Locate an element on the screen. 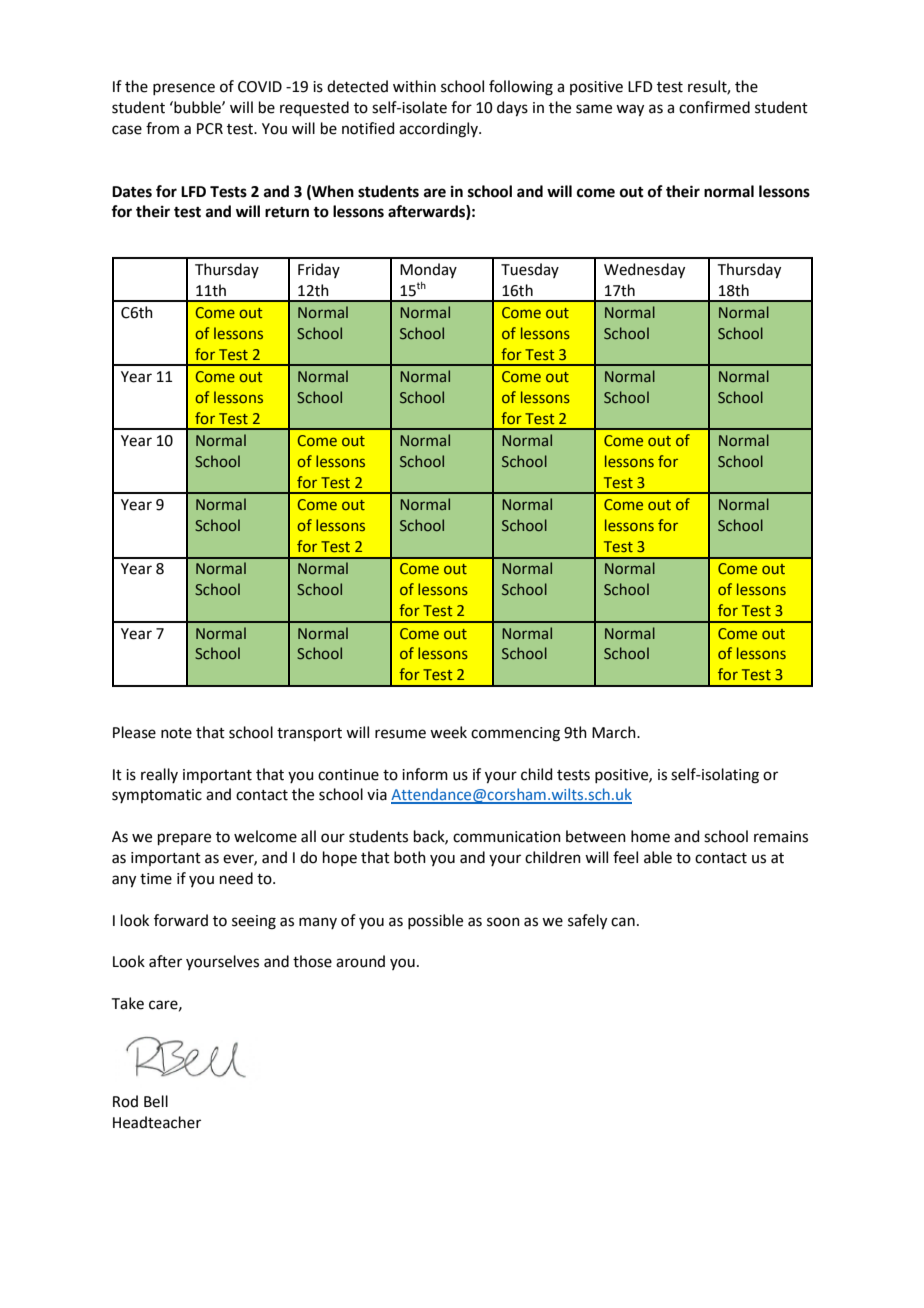  Friday is located at coordinates (319, 270).
